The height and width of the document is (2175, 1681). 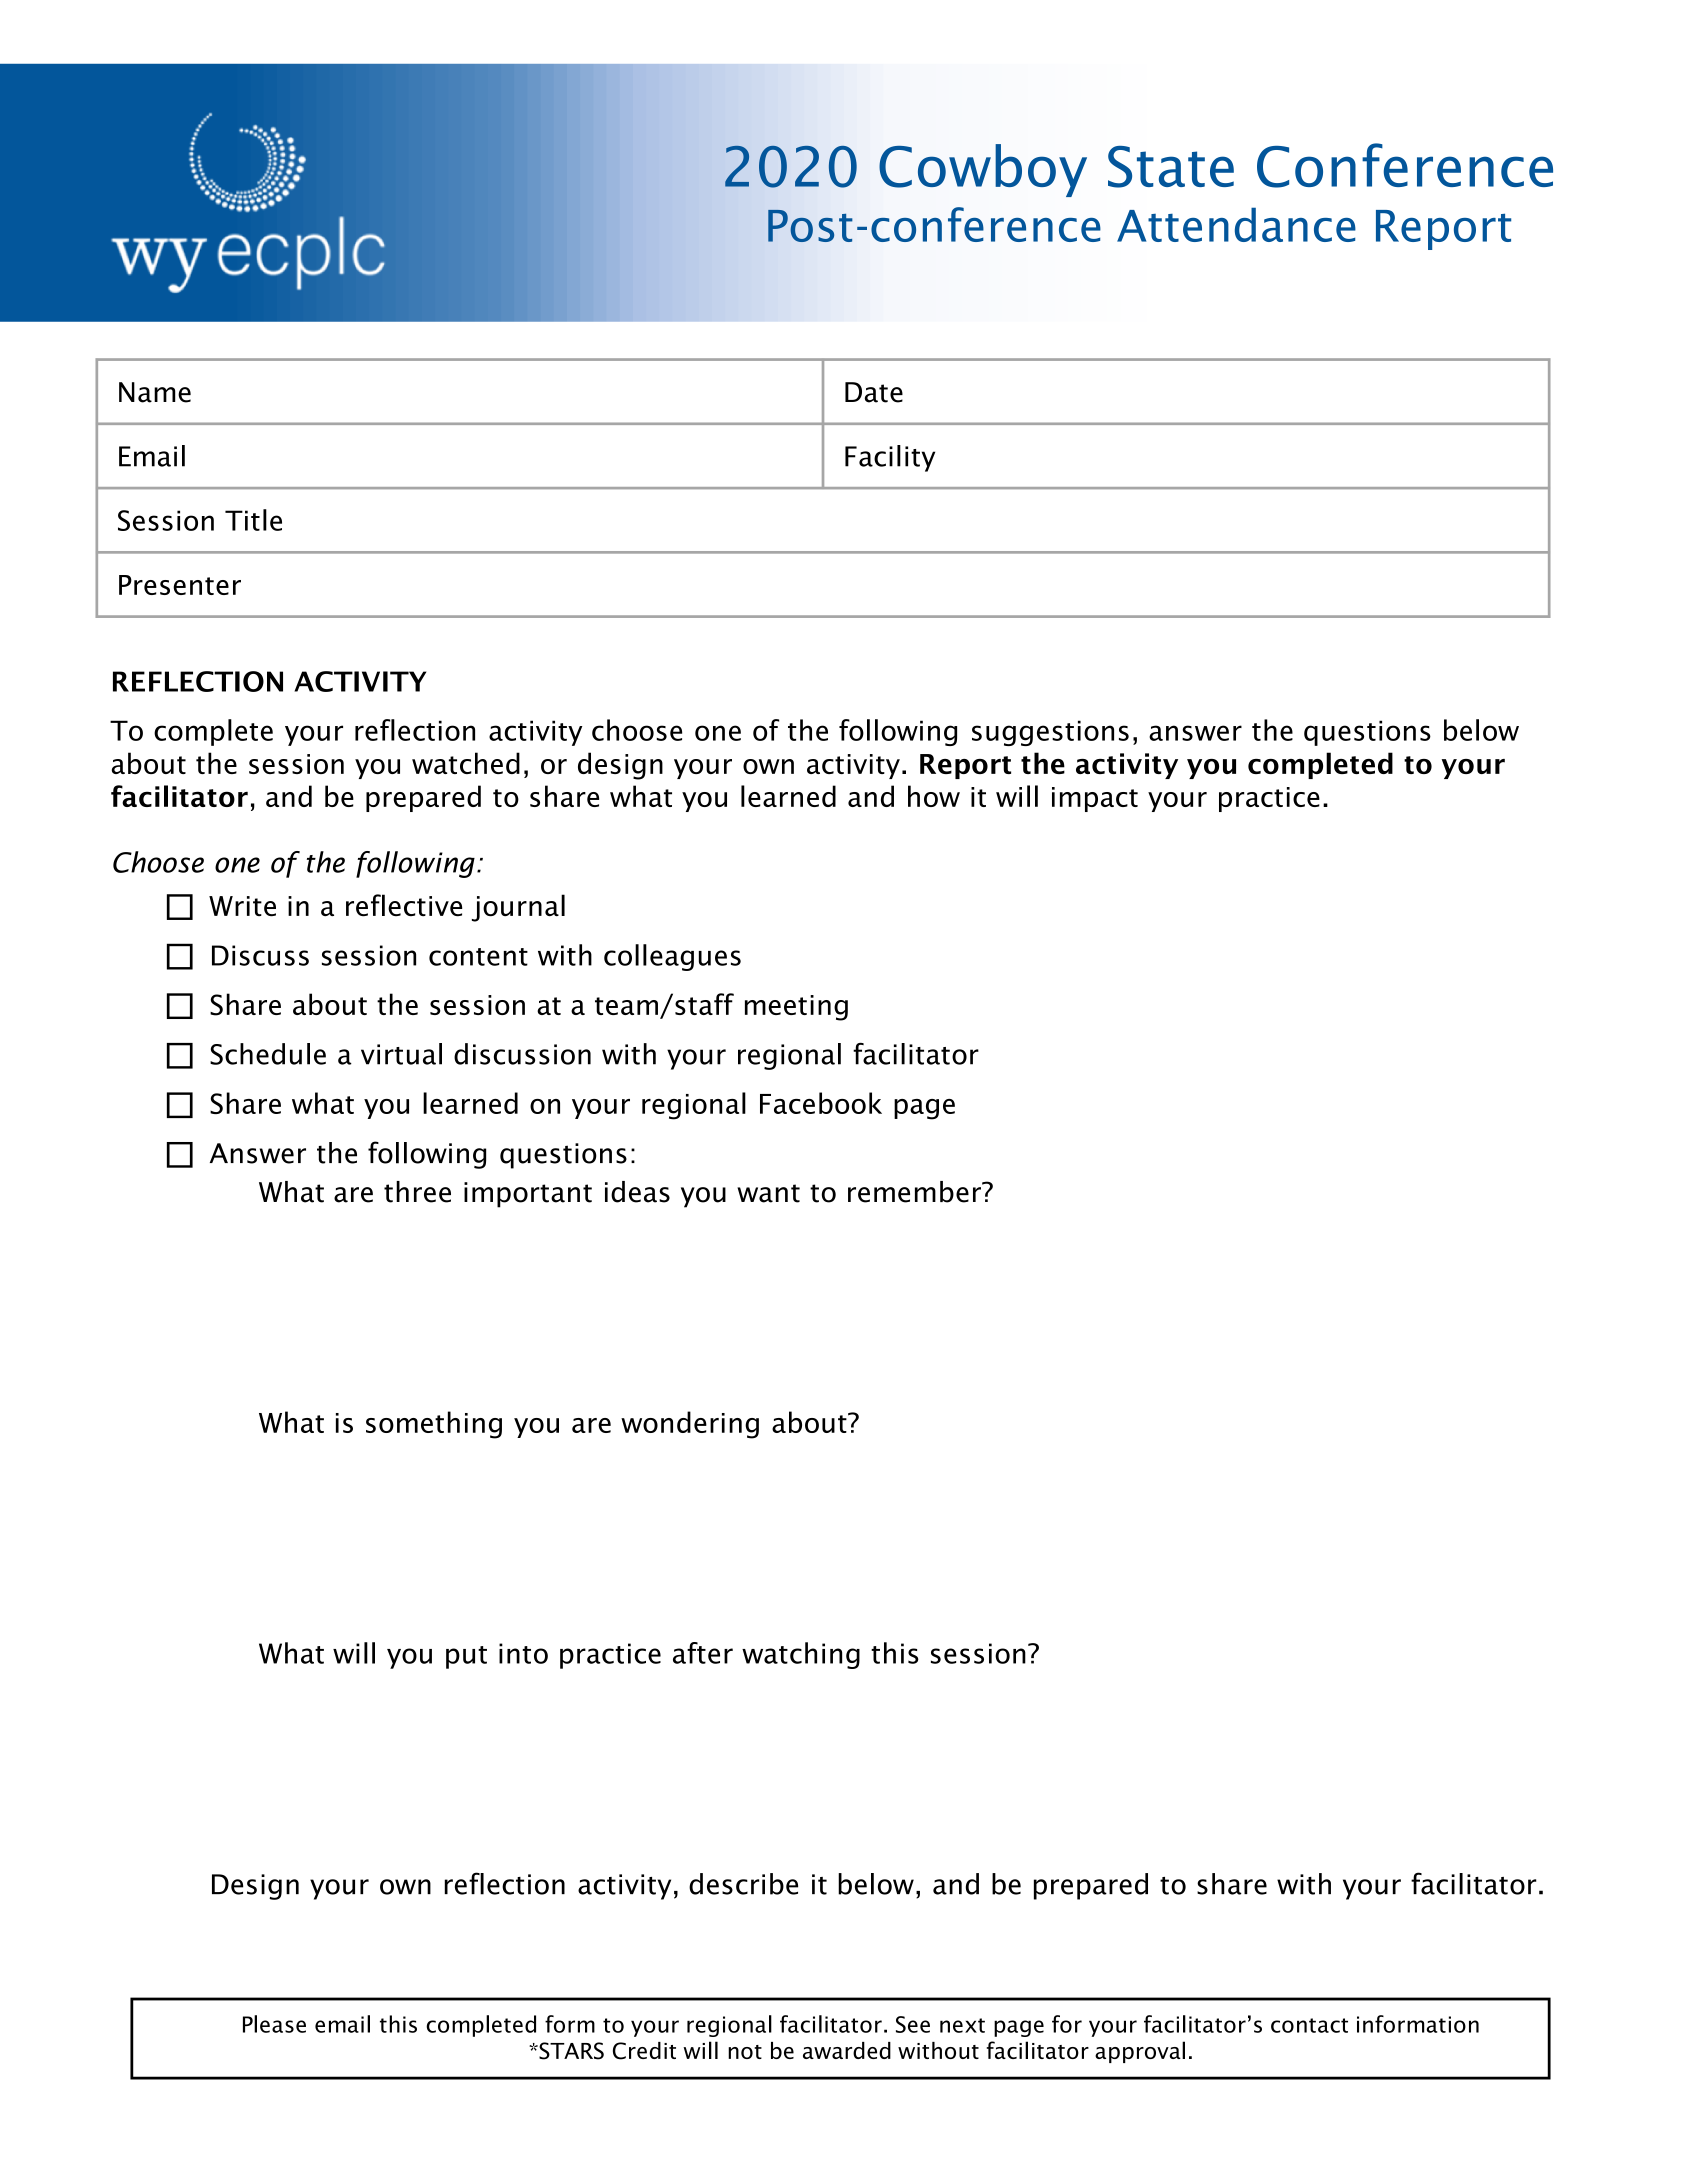 I want to click on Date, so click(x=874, y=392).
